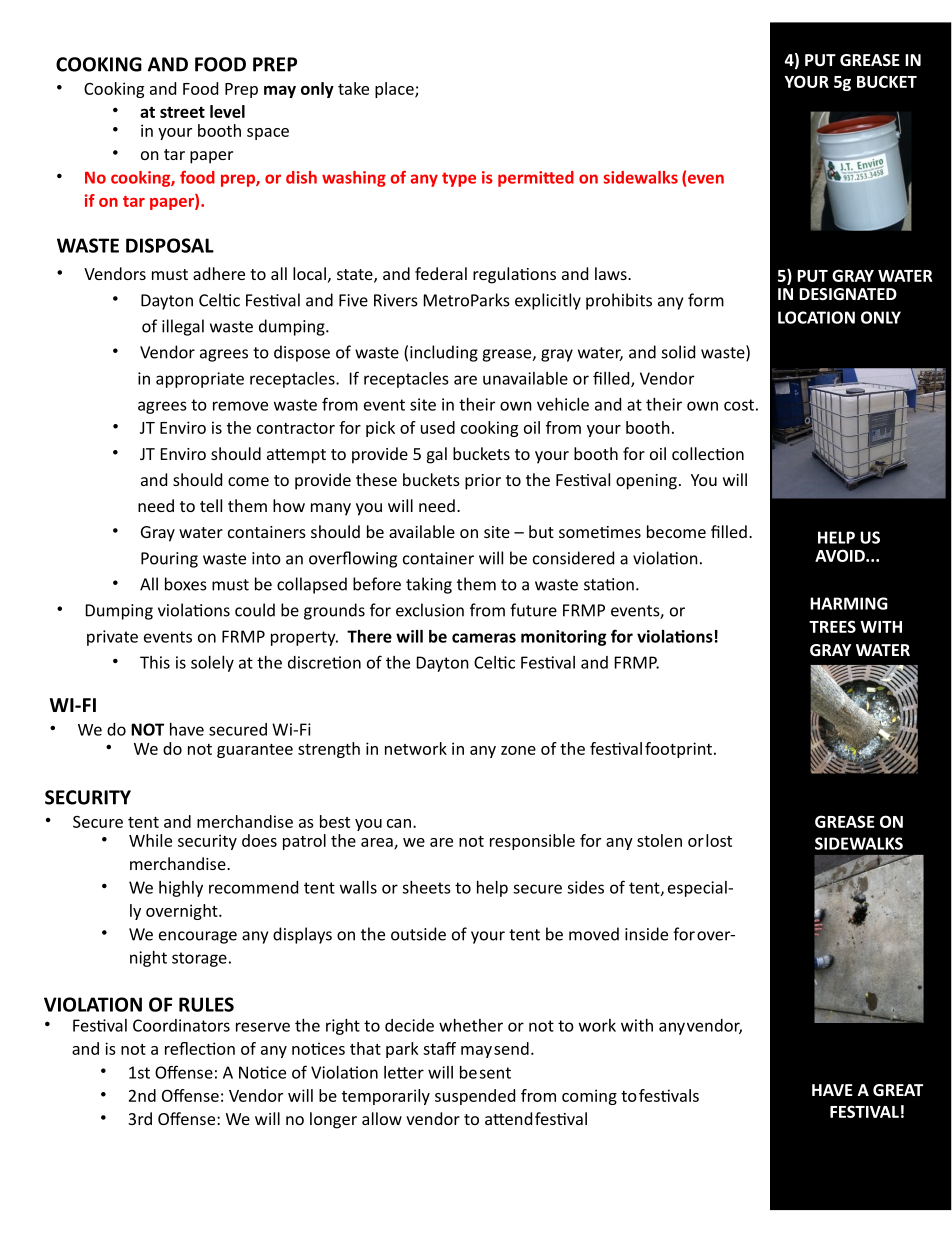 The height and width of the screenshot is (1233, 952). What do you see at coordinates (227, 111) in the screenshot?
I see `level` at bounding box center [227, 111].
